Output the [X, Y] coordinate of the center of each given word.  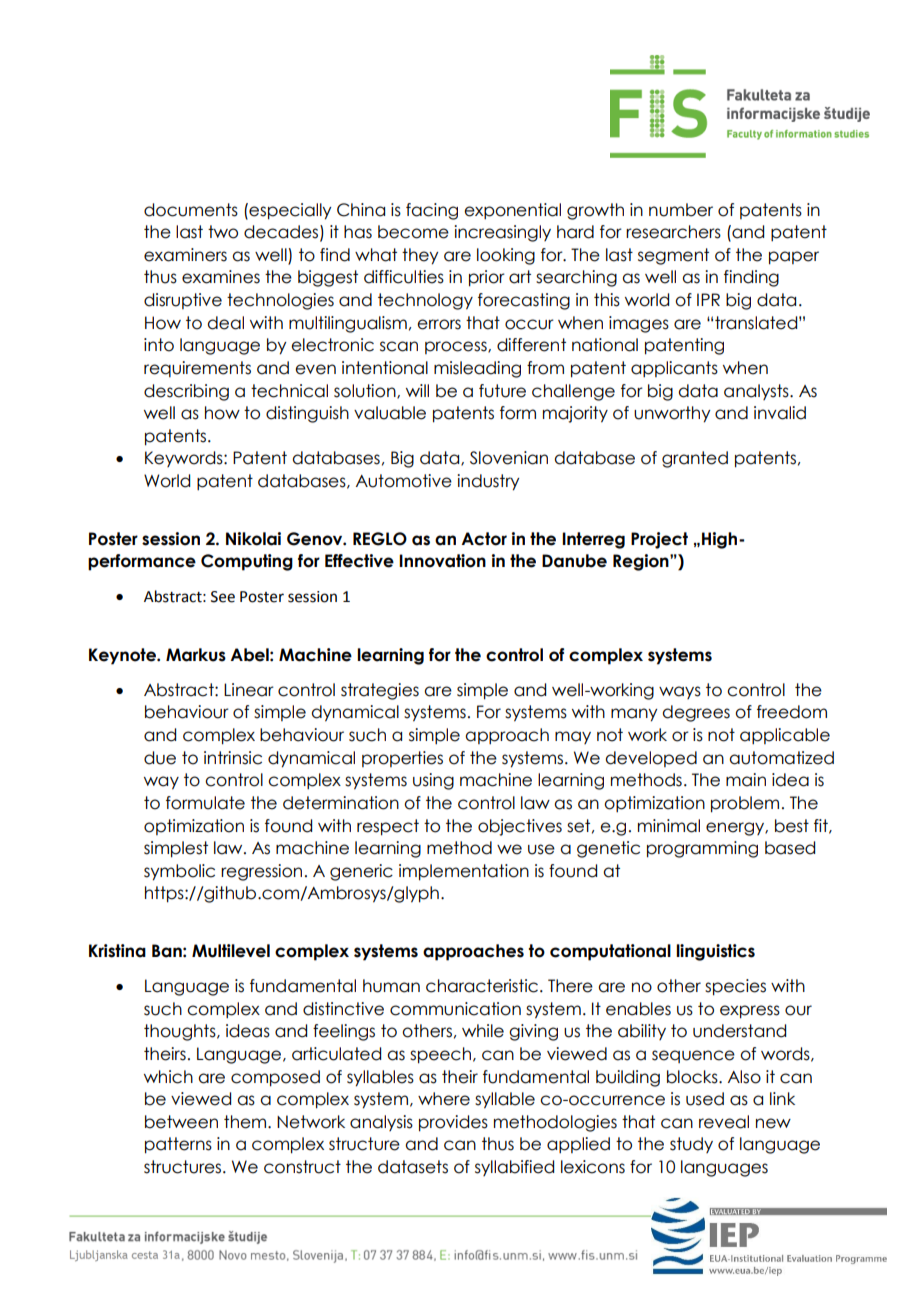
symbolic [179, 872]
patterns [178, 1145]
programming [702, 849]
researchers [673, 232]
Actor [484, 539]
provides [453, 1123]
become [413, 232]
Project [659, 540]
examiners [185, 255]
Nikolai [253, 539]
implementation [464, 872]
